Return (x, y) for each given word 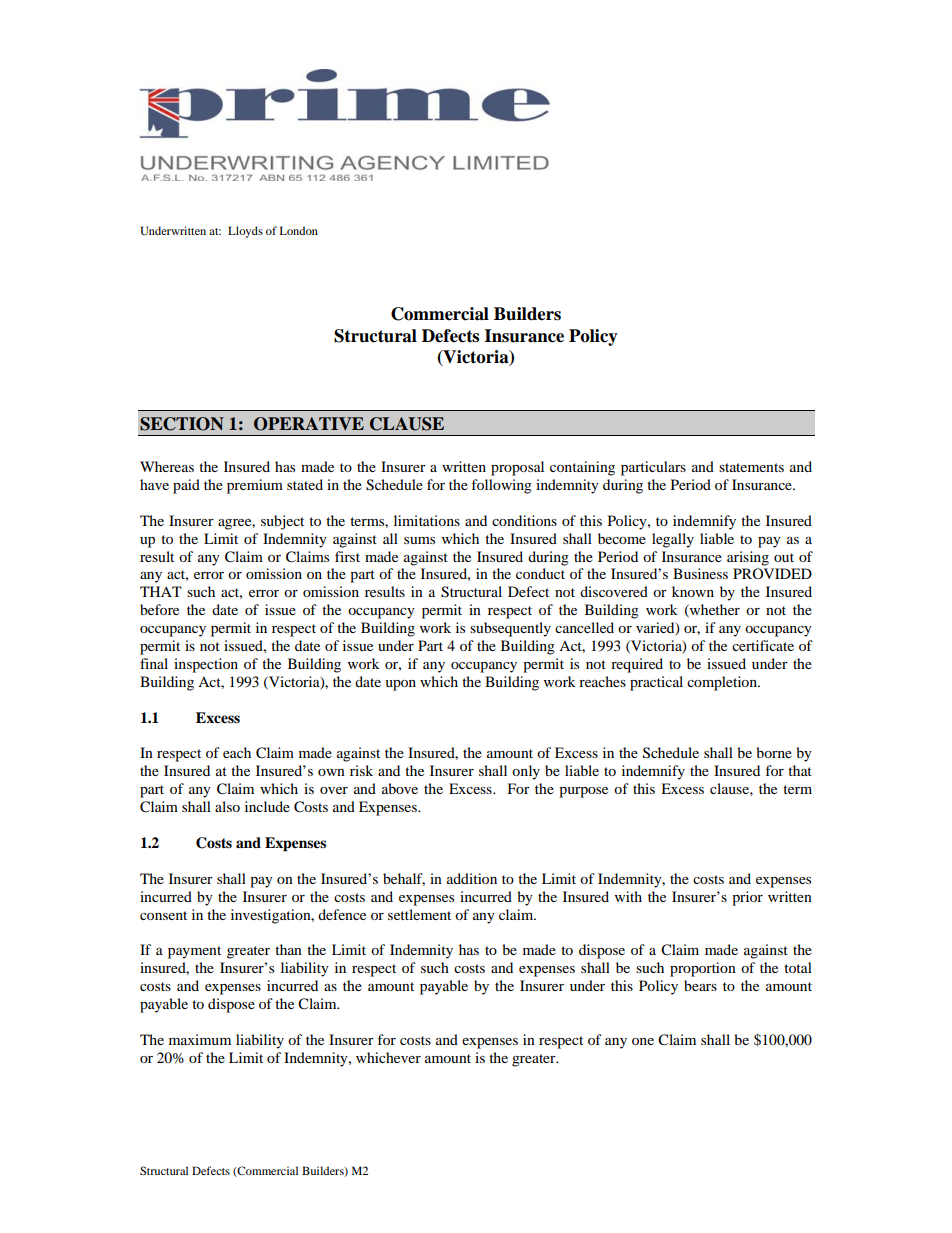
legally (673, 540)
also (227, 806)
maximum (200, 1039)
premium (255, 486)
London (299, 230)
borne (774, 752)
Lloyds (245, 232)
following (501, 486)
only (526, 772)
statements (751, 467)
